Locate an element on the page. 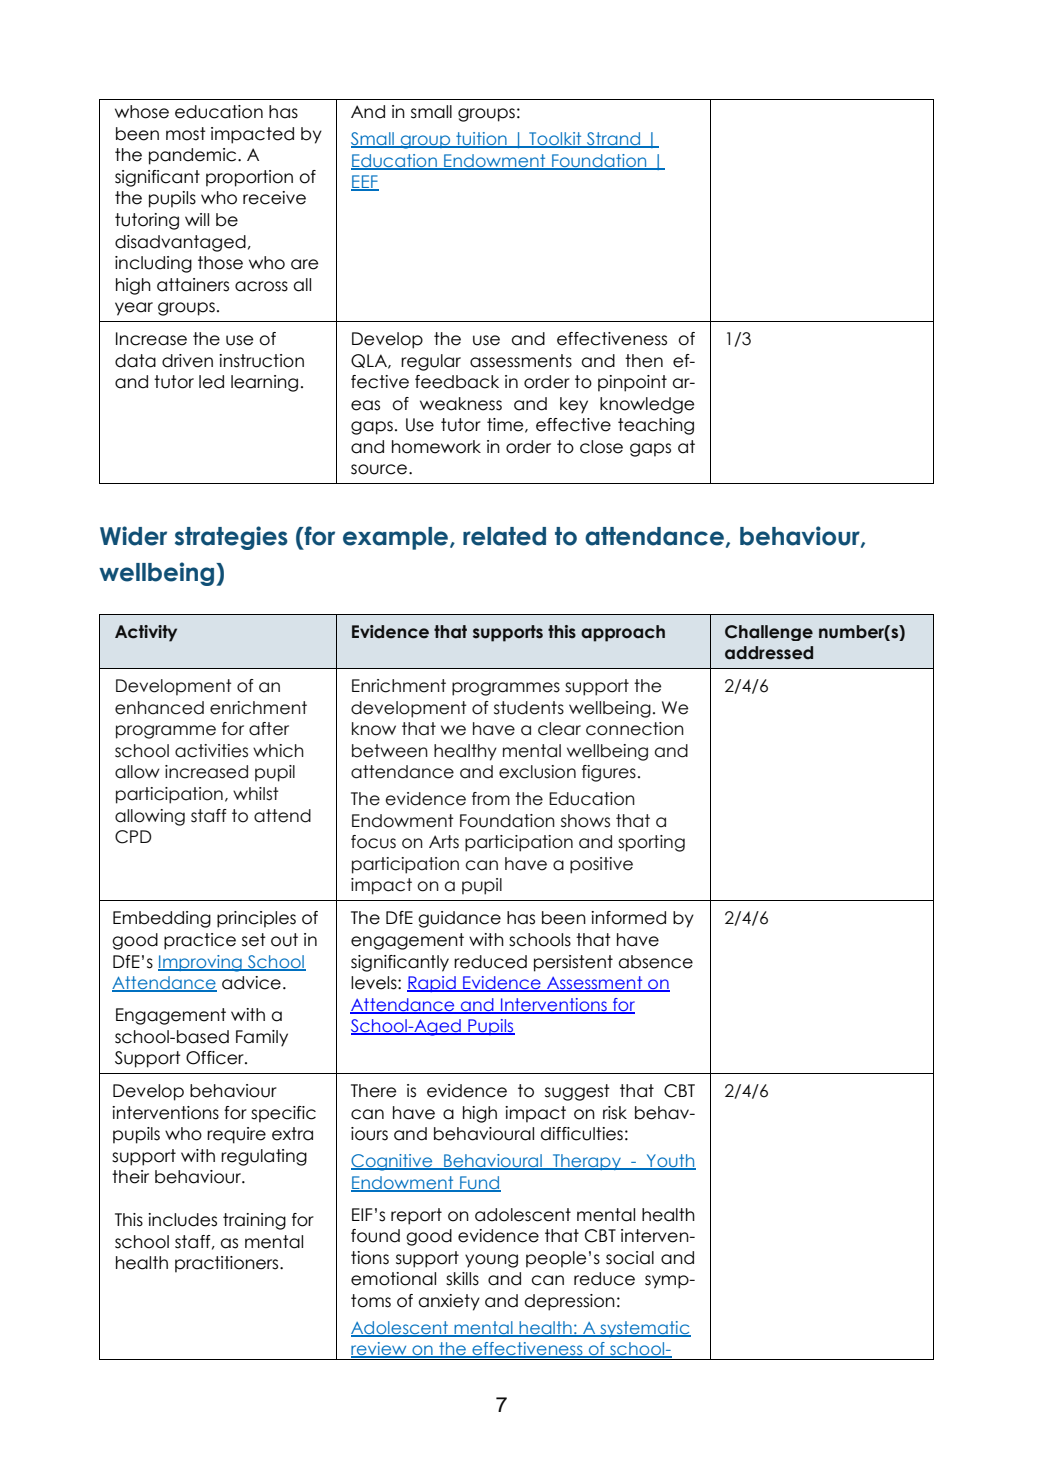 This image has width=1046, height=1479. systematic is located at coordinates (644, 1329).
